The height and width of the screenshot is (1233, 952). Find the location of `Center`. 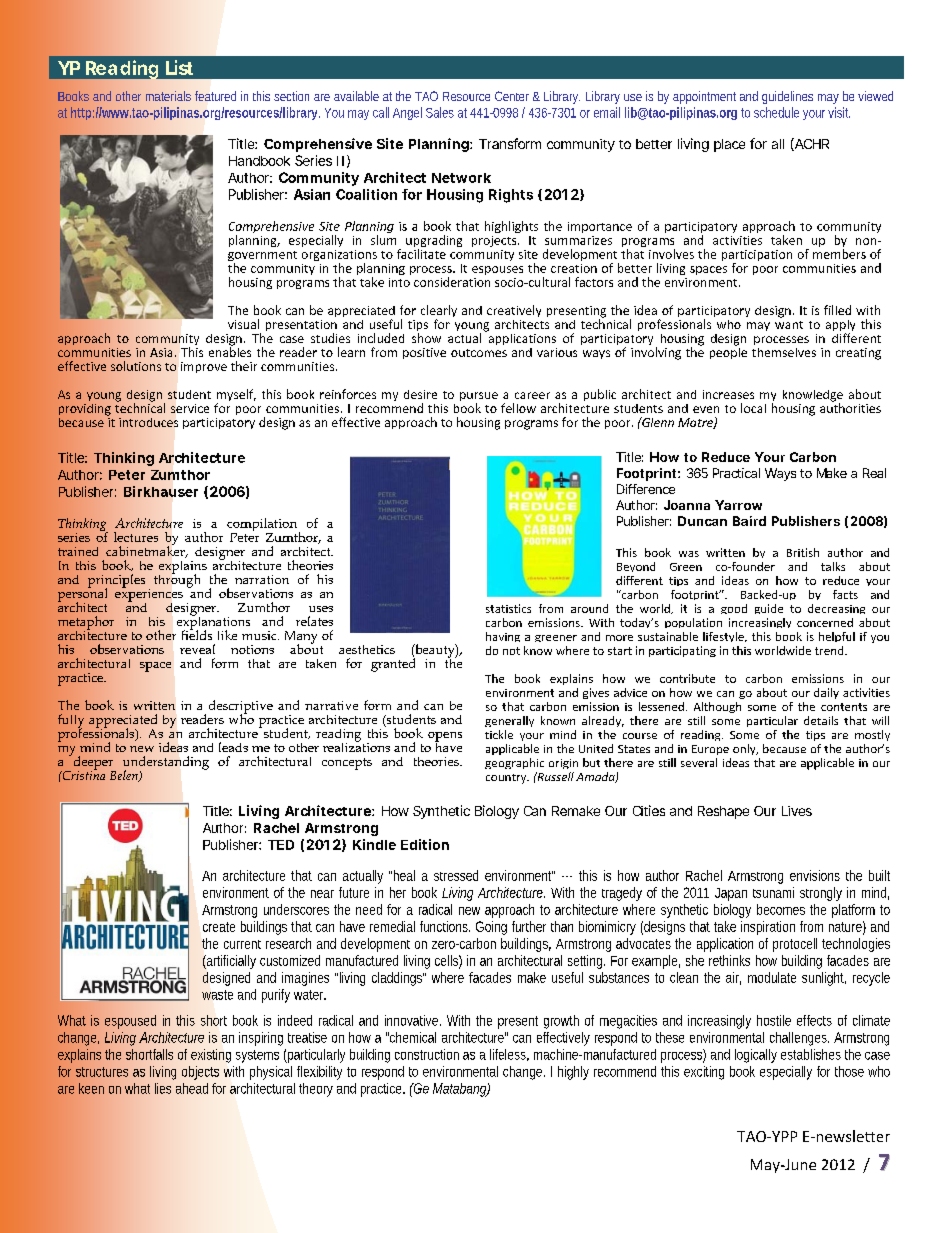

Center is located at coordinates (512, 96).
